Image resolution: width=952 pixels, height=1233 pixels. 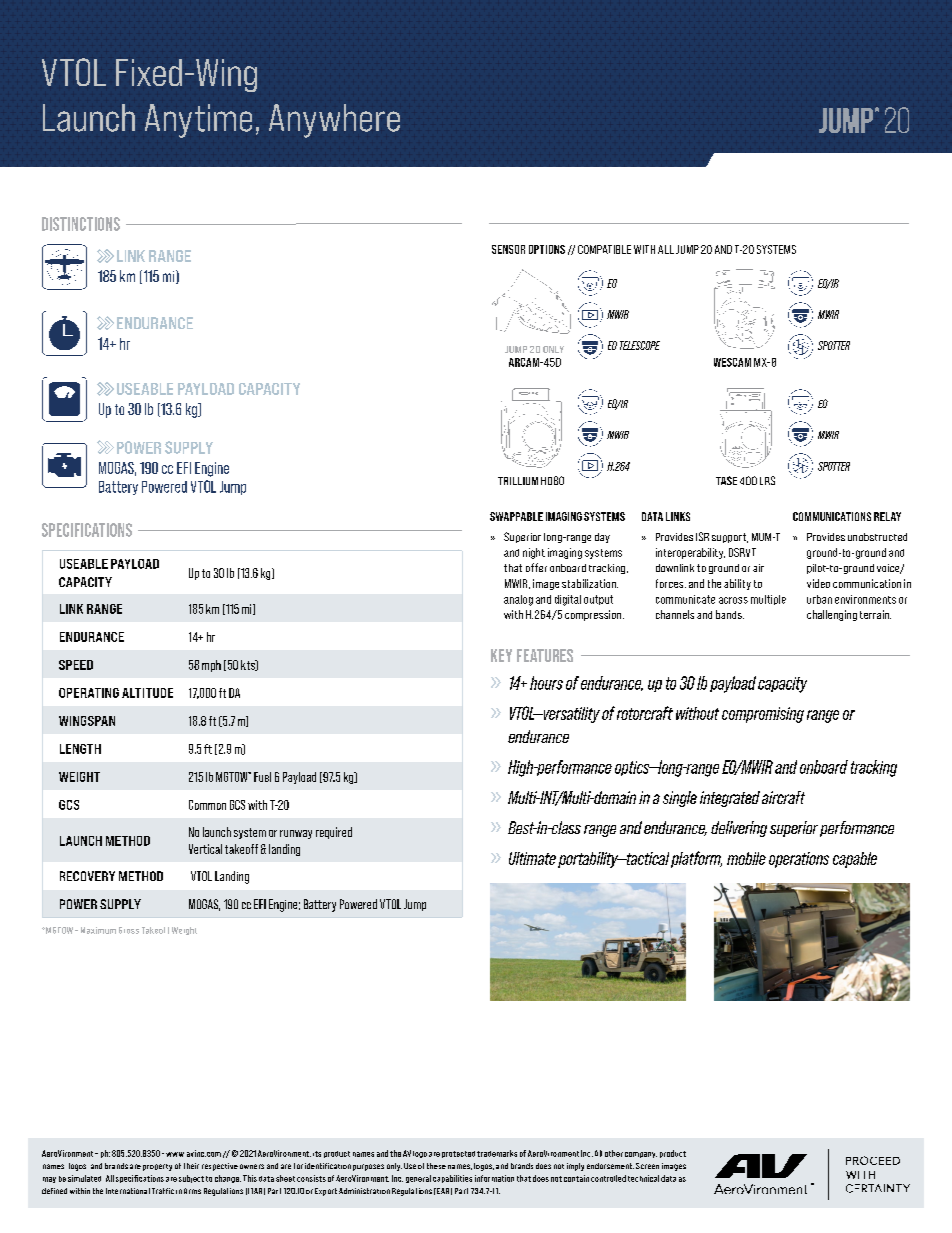 What do you see at coordinates (129, 930) in the screenshot?
I see `Gross` at bounding box center [129, 930].
